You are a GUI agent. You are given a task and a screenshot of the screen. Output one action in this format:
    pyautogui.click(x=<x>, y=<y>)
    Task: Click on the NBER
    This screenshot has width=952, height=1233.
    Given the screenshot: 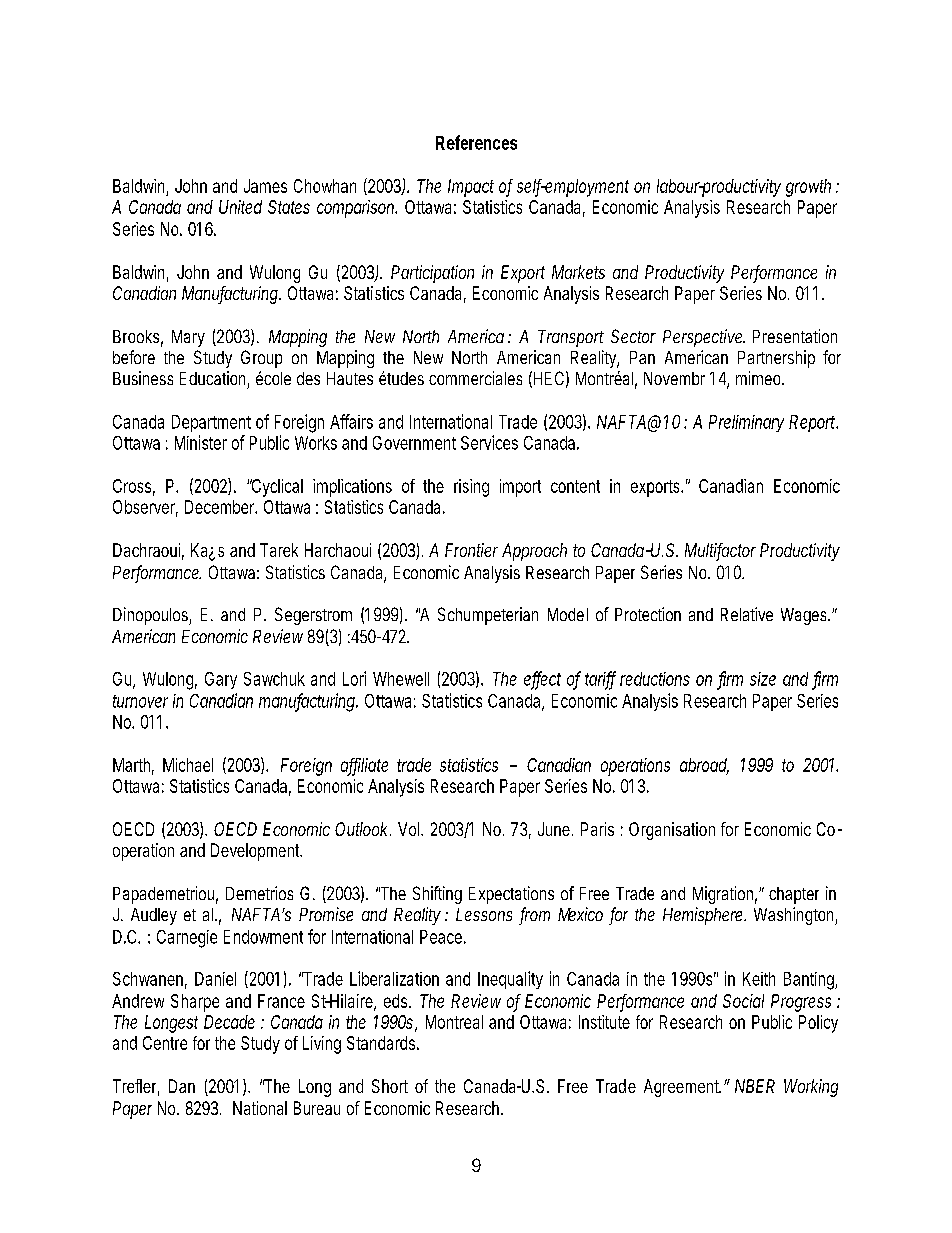 What is the action you would take?
    pyautogui.click(x=755, y=1086)
